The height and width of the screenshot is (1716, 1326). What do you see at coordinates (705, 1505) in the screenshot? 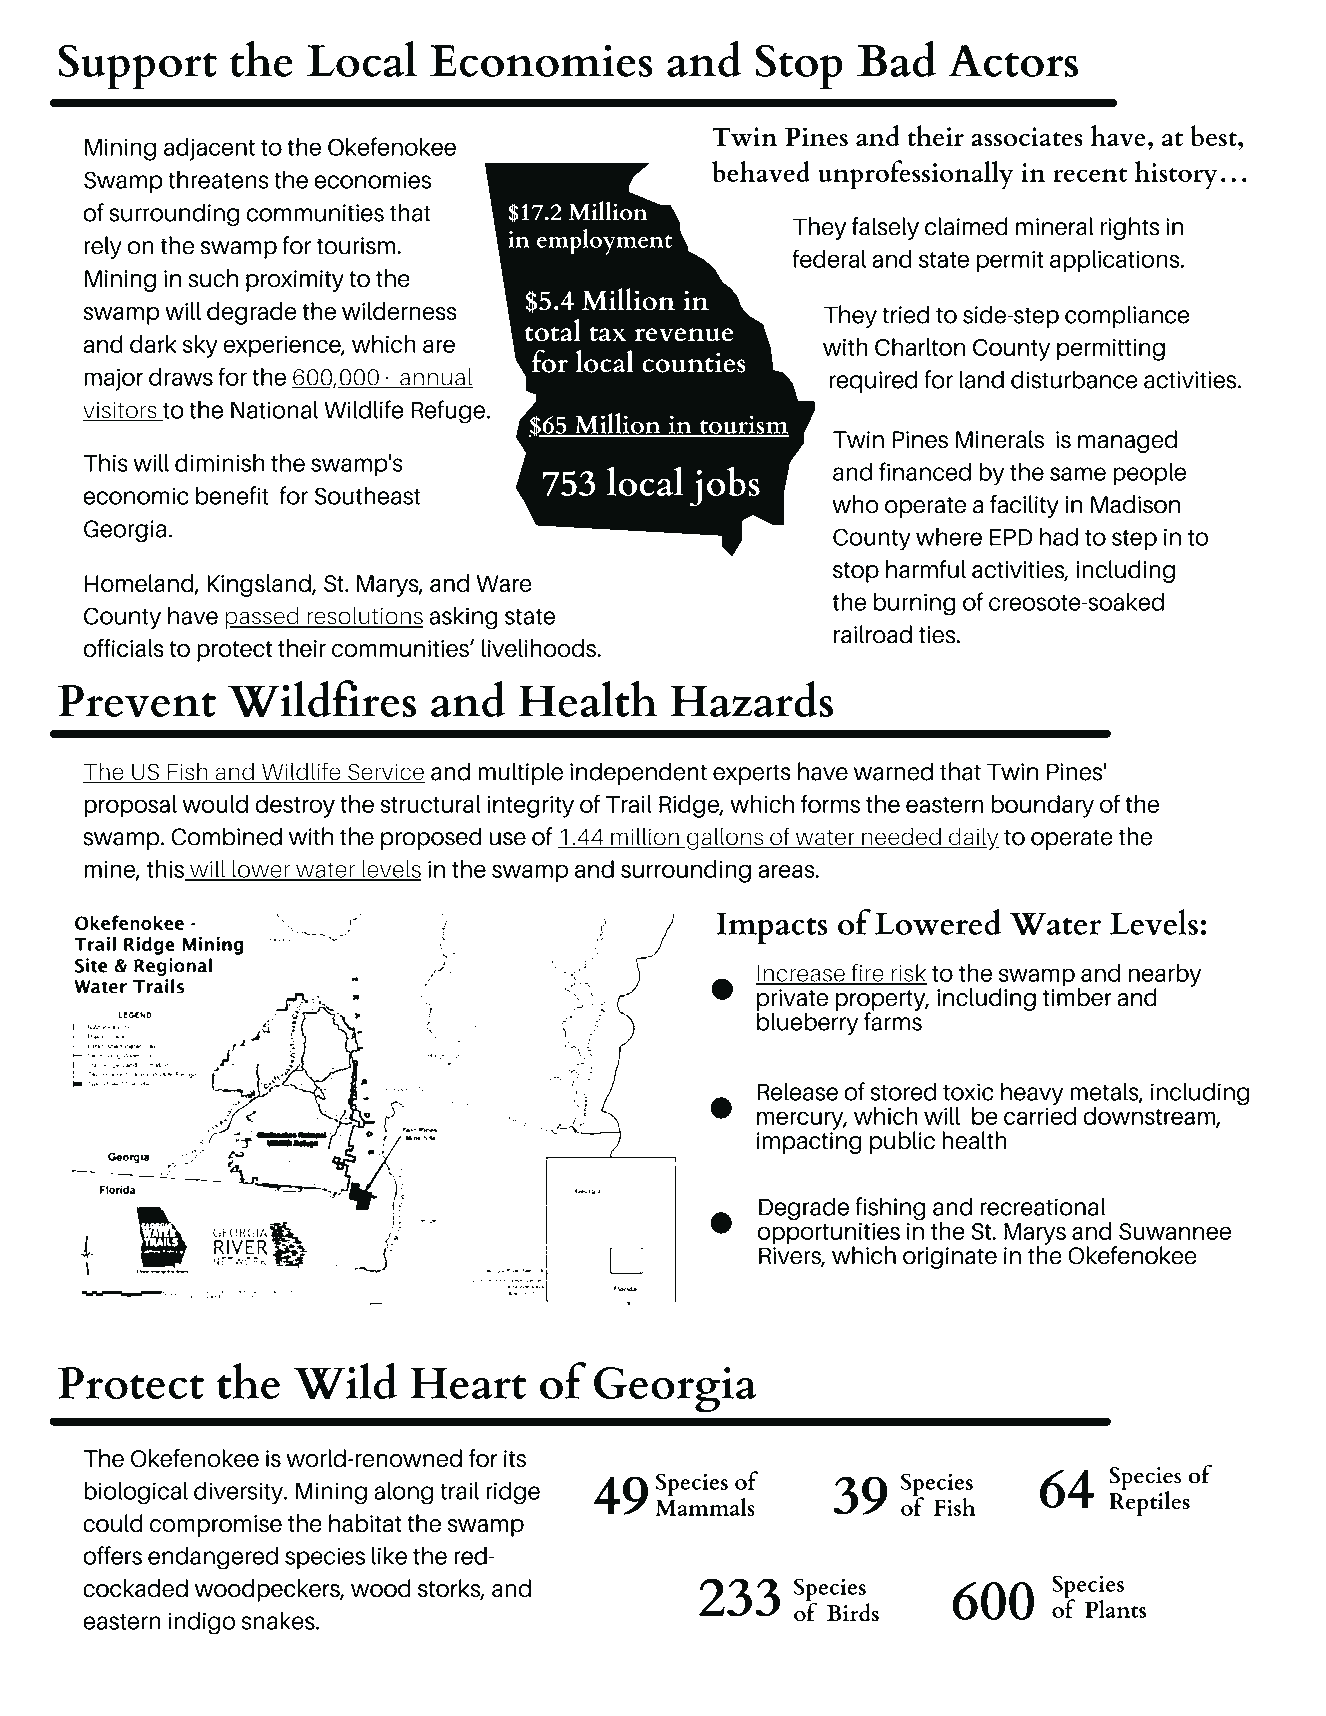
I see `Mammals` at bounding box center [705, 1505].
